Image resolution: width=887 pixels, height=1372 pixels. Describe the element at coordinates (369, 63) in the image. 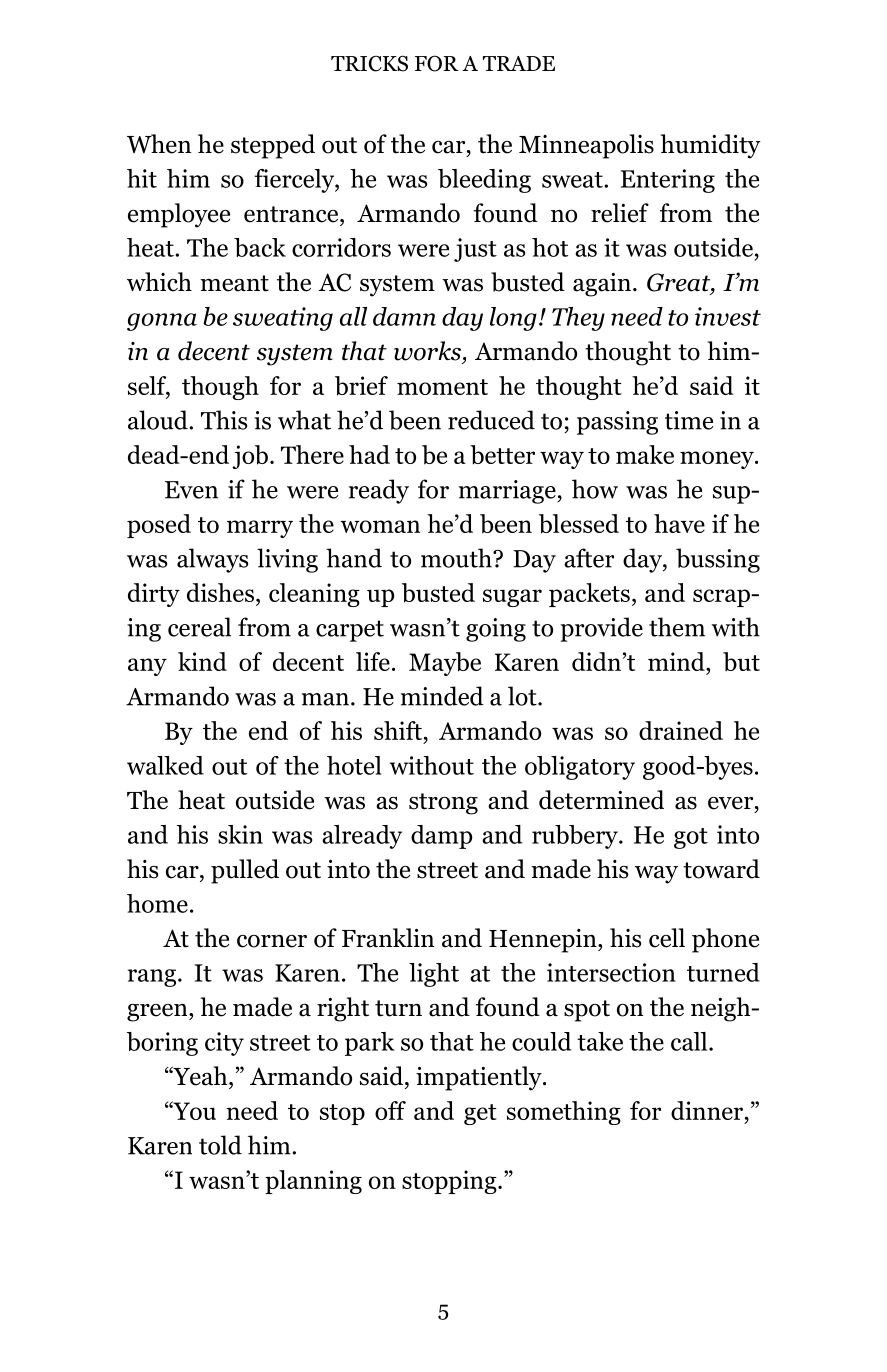

I see `TRICKS` at that location.
